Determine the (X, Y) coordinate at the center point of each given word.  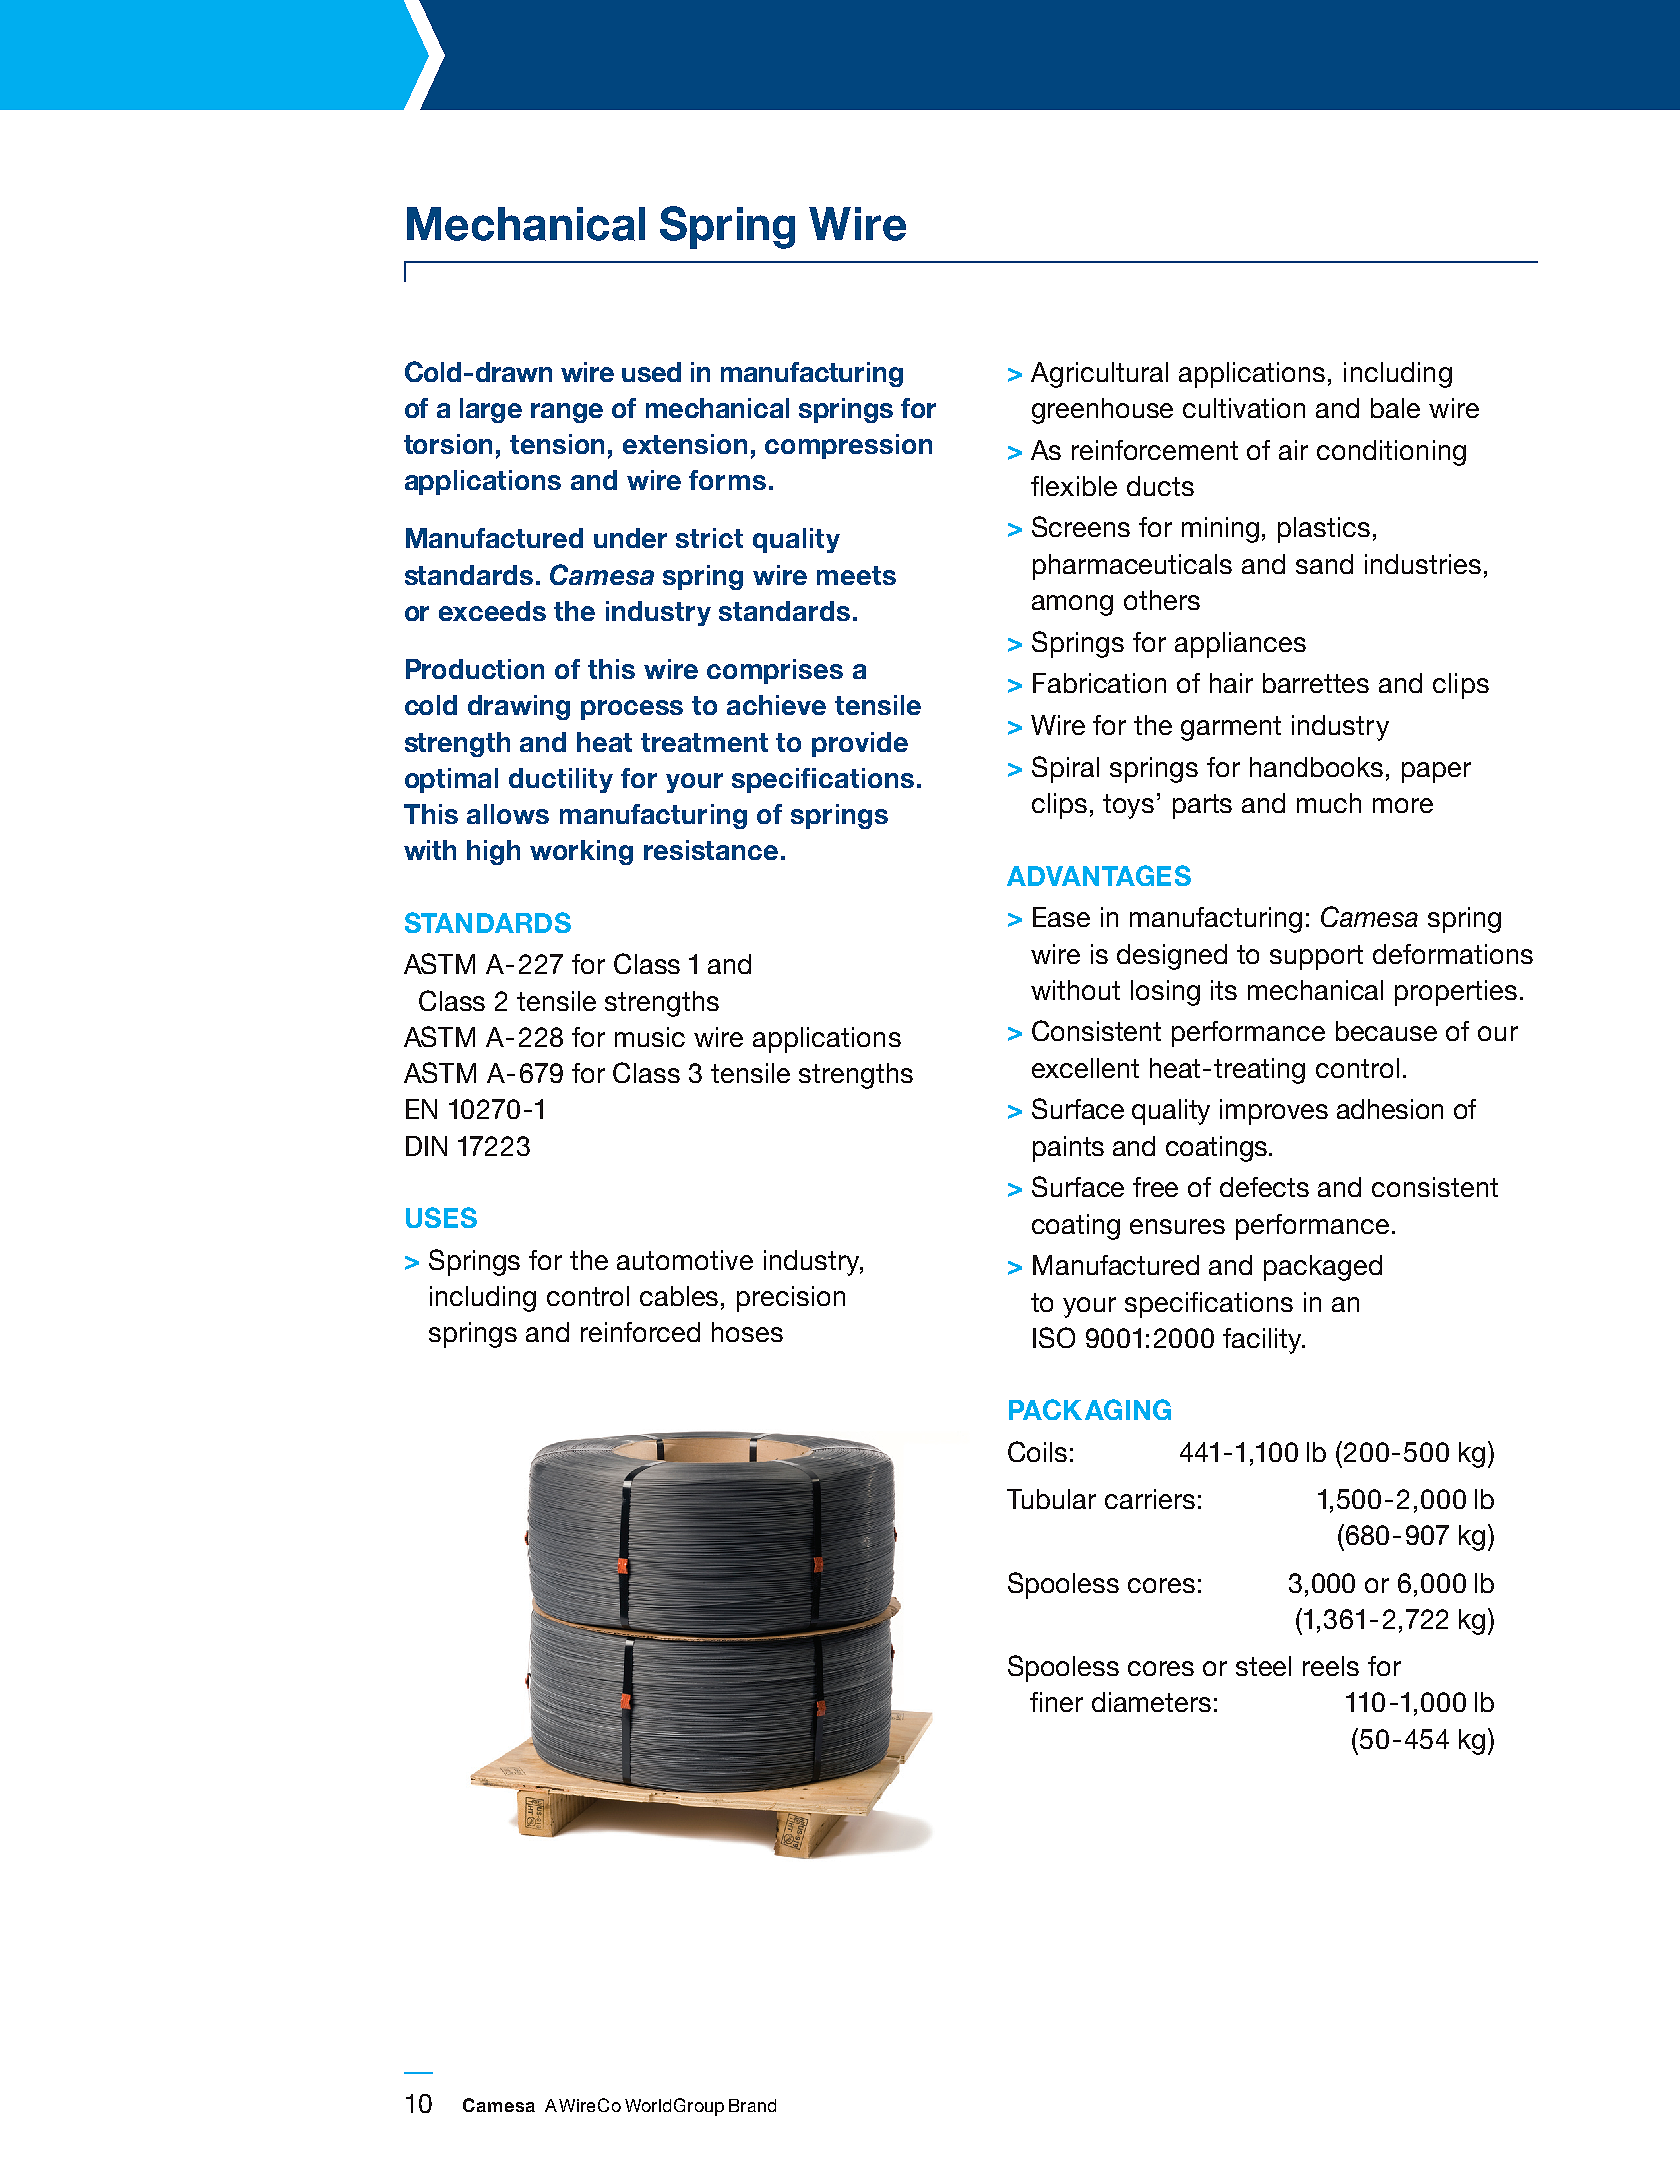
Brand (752, 2105)
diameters (1151, 1702)
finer (1056, 1702)
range (567, 413)
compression (848, 446)
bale (1395, 408)
